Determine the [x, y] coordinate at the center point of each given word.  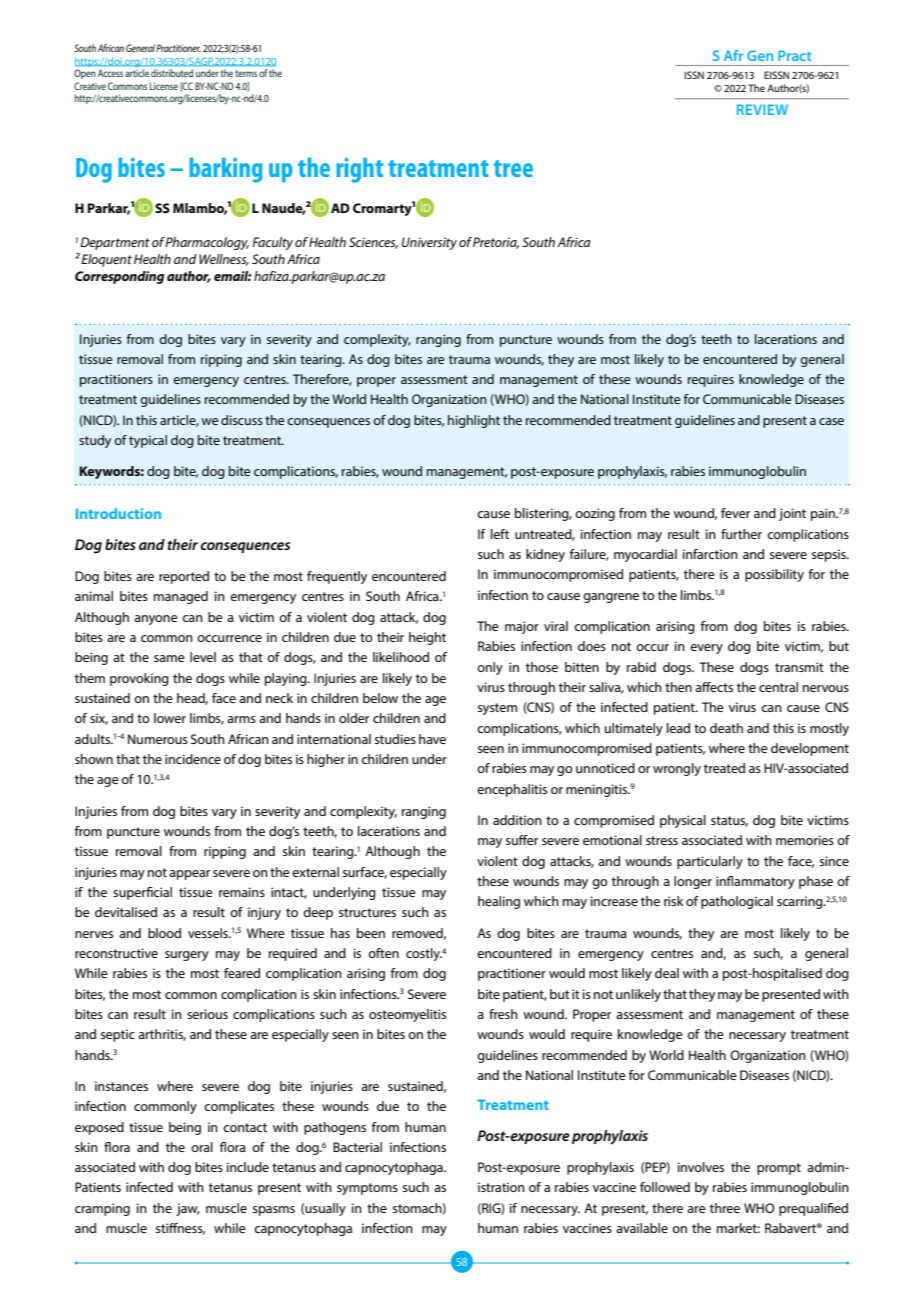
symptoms [367, 1189]
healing [499, 902]
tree [513, 168]
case [831, 421]
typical [148, 441]
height [427, 638]
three [725, 1208]
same [169, 658]
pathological [737, 902]
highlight [474, 421]
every [706, 649]
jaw [188, 1209]
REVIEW [762, 109]
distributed [172, 73]
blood [164, 933]
